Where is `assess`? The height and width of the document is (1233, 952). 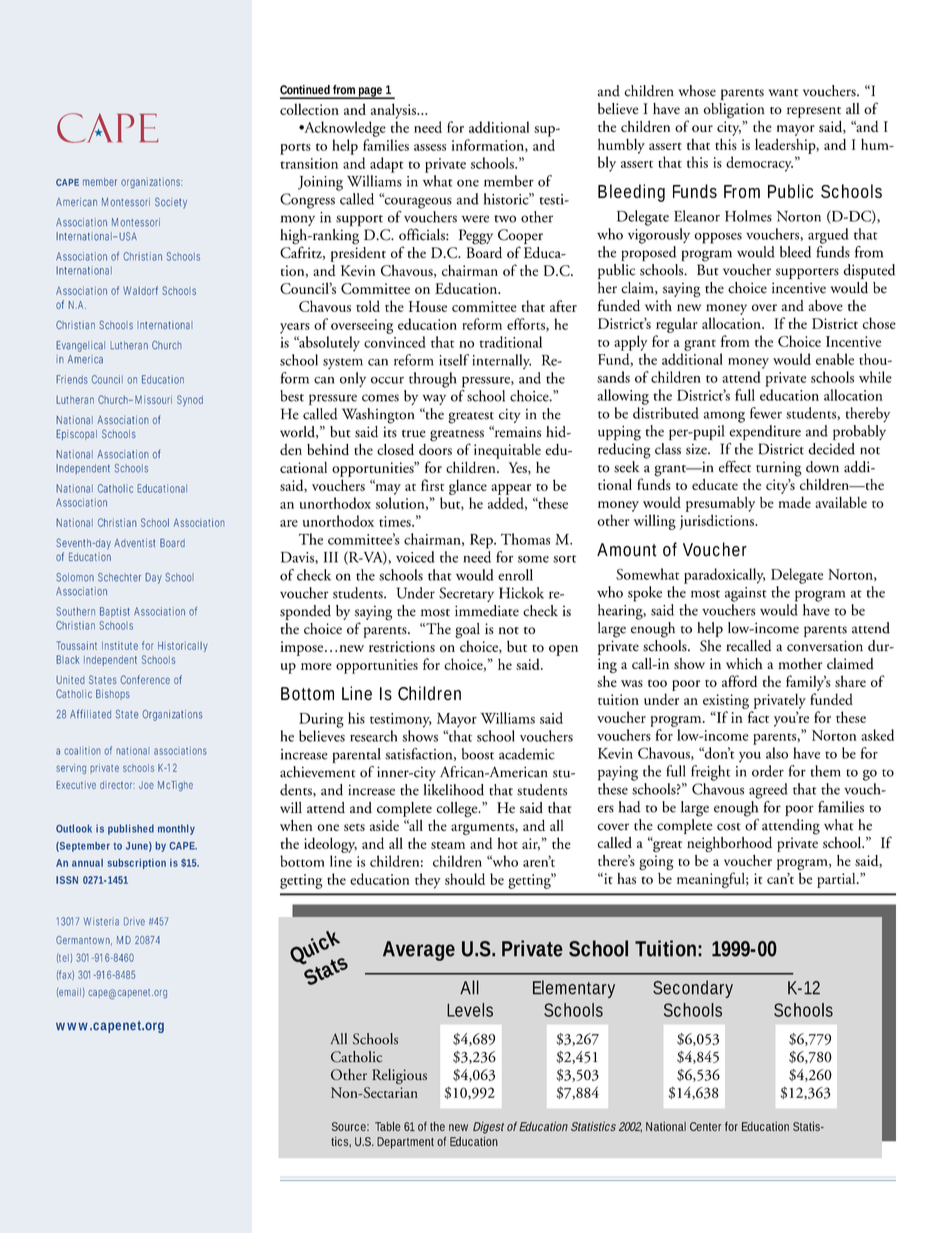
assess is located at coordinates (430, 147).
